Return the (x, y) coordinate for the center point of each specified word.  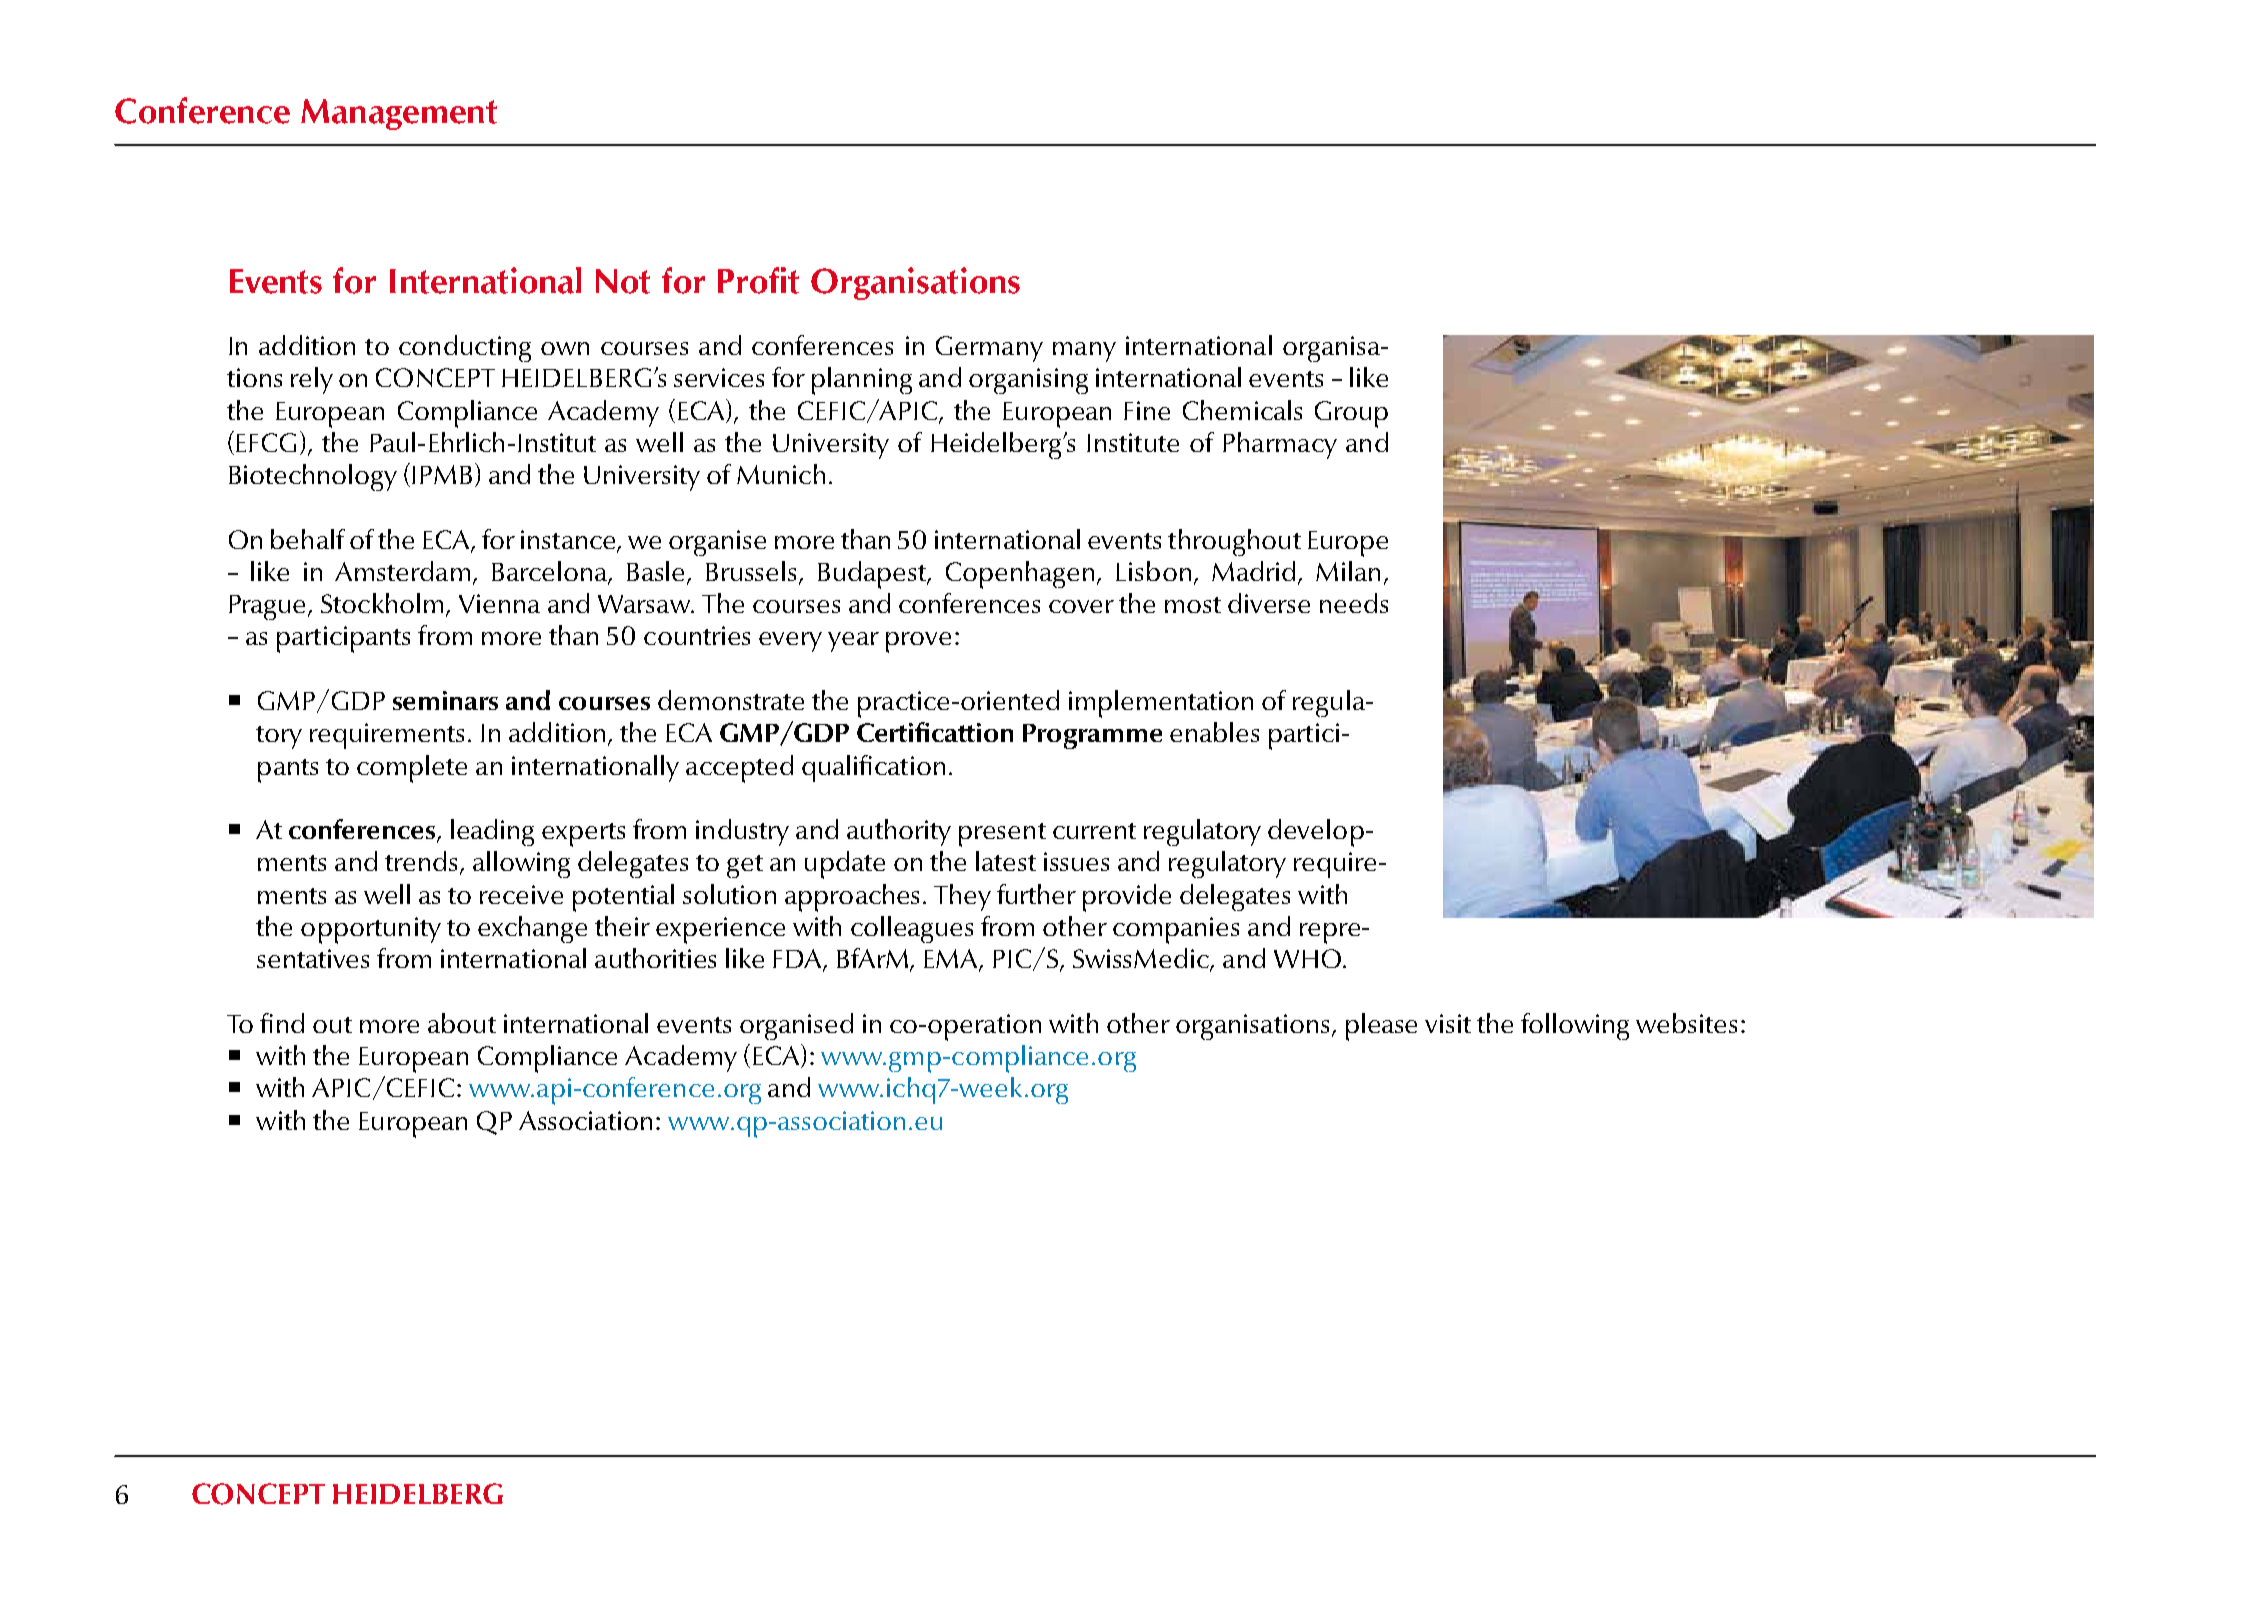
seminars (445, 700)
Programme (1092, 736)
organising (1028, 381)
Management (399, 114)
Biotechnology (313, 477)
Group (1351, 414)
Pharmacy (1280, 445)
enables (1214, 732)
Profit (758, 280)
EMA (952, 960)
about (462, 1023)
